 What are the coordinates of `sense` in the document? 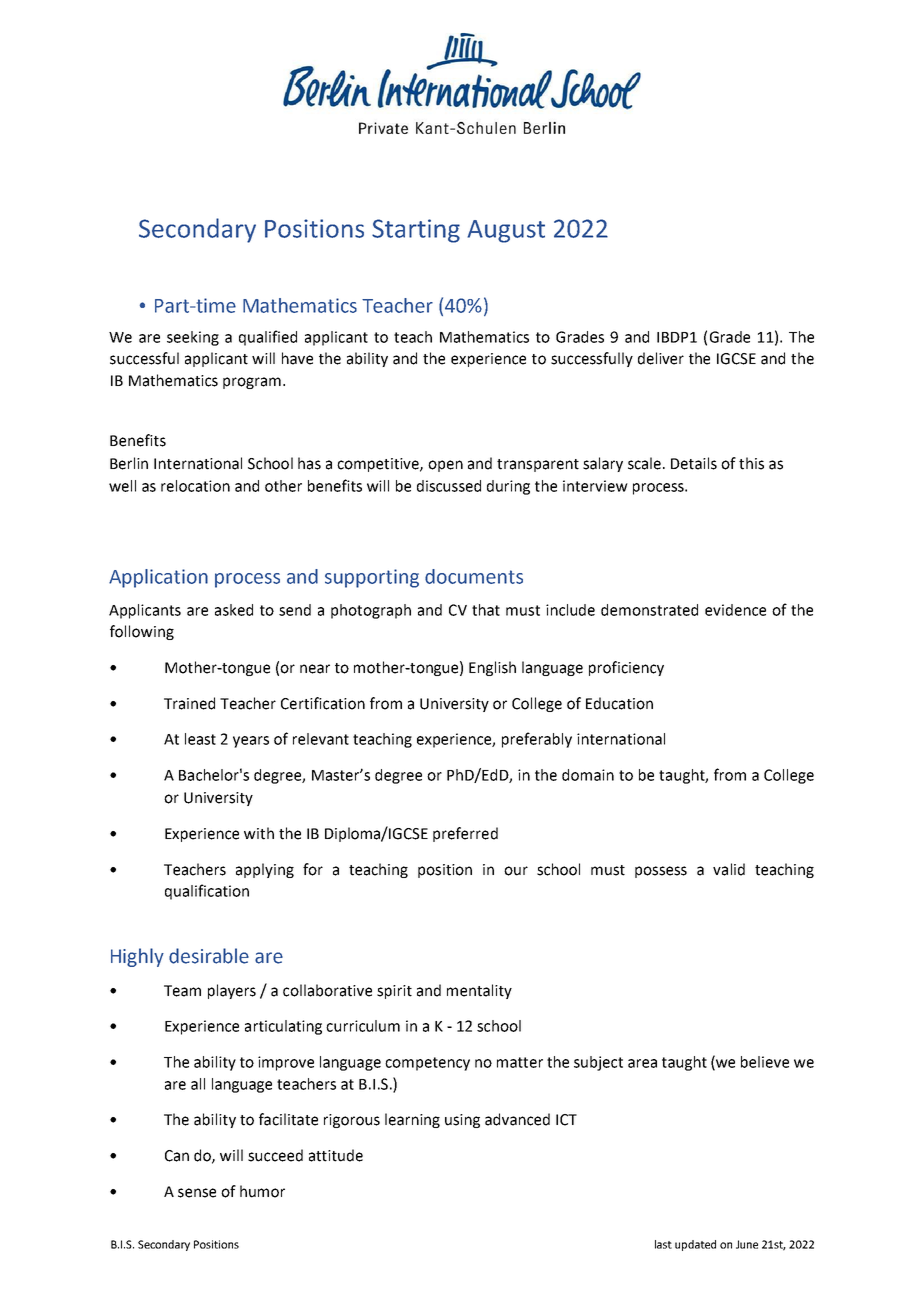 It's located at (197, 1193).
